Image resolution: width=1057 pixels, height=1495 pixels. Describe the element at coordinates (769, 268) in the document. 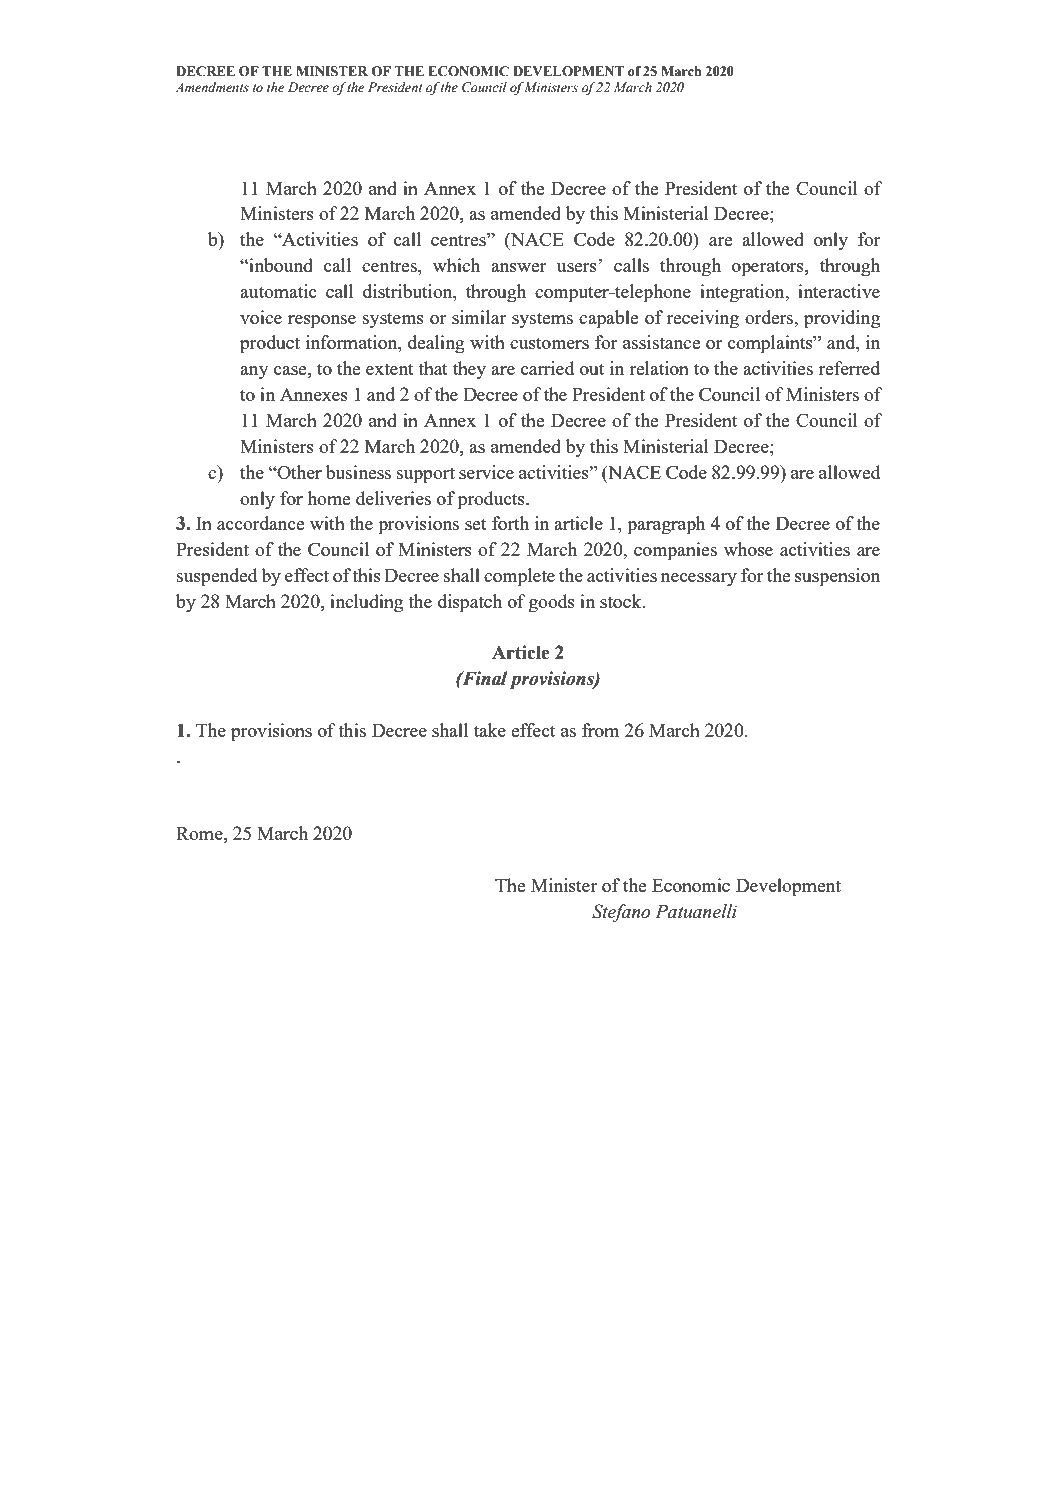

I see `operators` at that location.
